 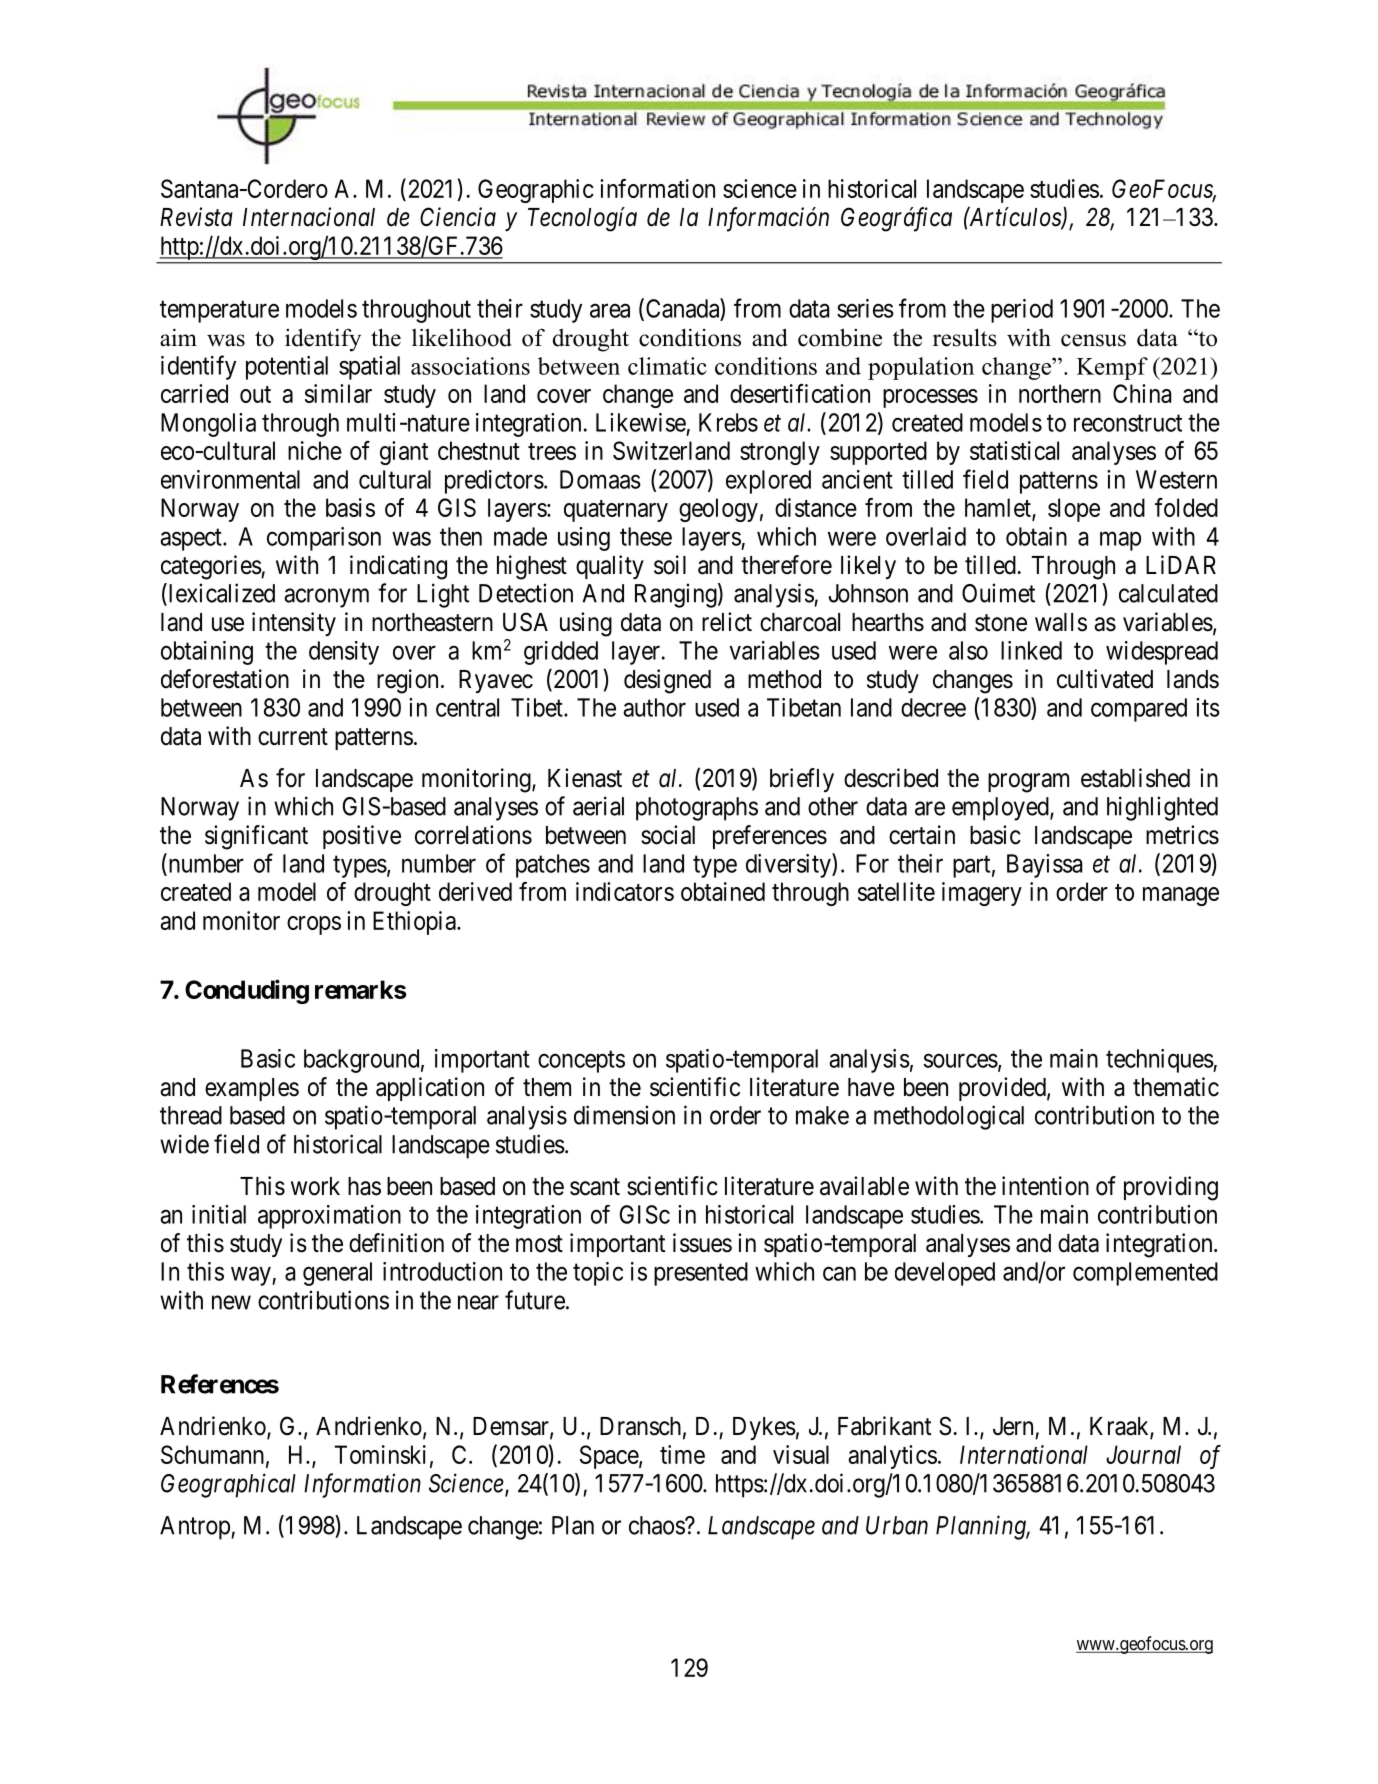 What do you see at coordinates (191, 1115) in the screenshot?
I see `thread` at bounding box center [191, 1115].
